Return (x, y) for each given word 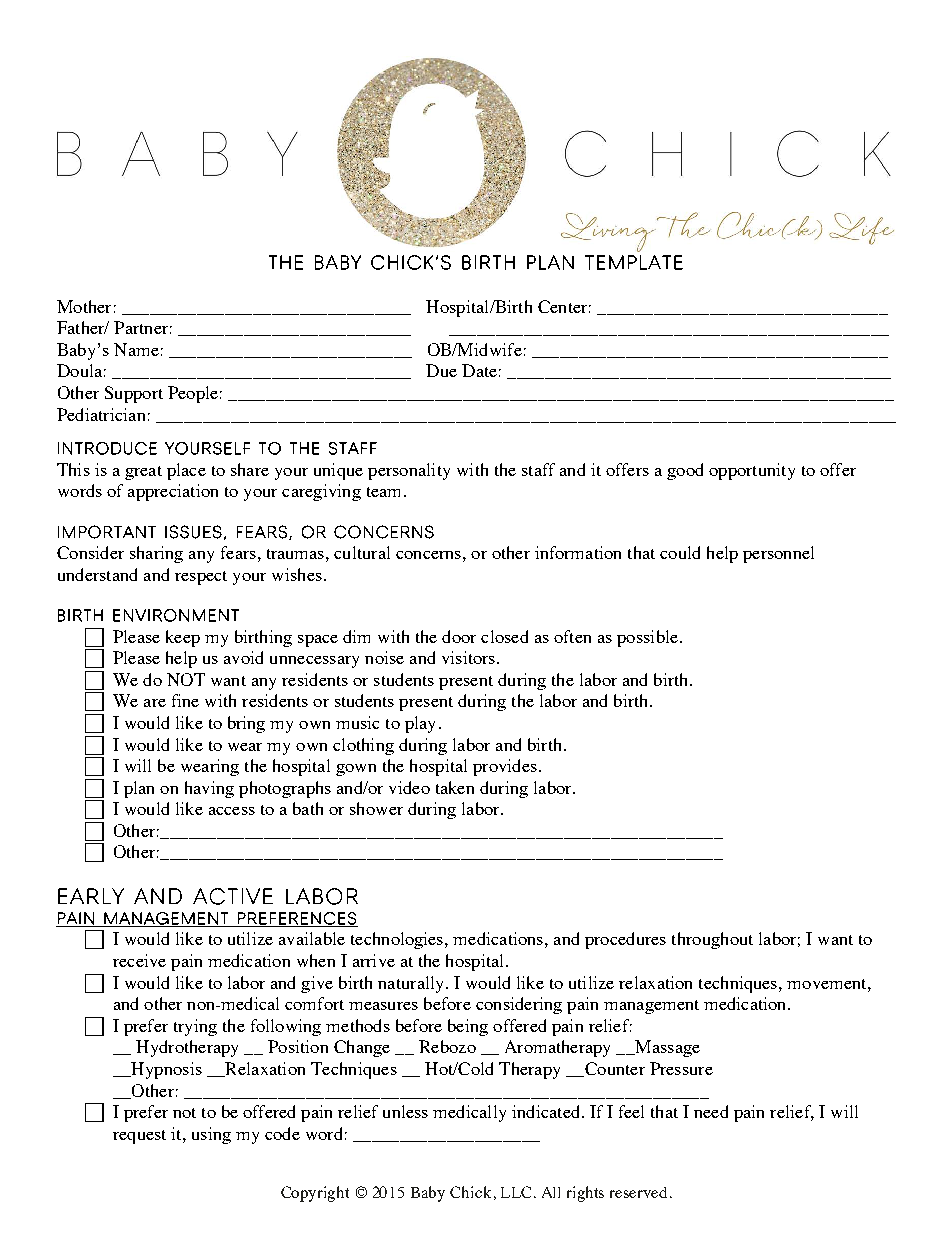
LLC (516, 1192)
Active (233, 896)
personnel (778, 554)
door (459, 636)
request (139, 1137)
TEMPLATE (634, 262)
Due (441, 370)
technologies (398, 940)
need (711, 1111)
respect (201, 578)
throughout (712, 940)
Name (136, 349)
